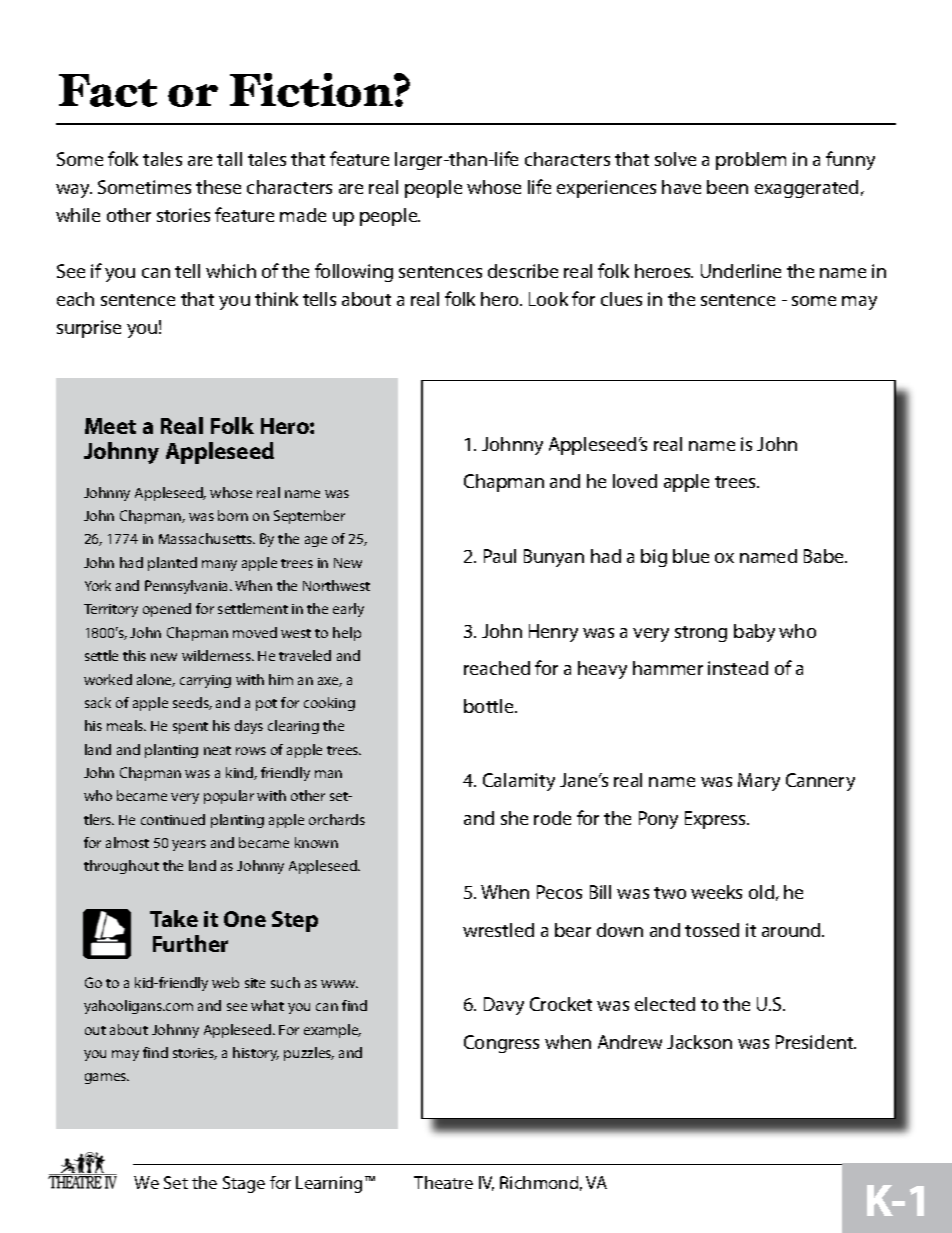 The height and width of the document is (1233, 952). Describe the element at coordinates (443, 1182) in the document. I see `Theatre` at that location.
